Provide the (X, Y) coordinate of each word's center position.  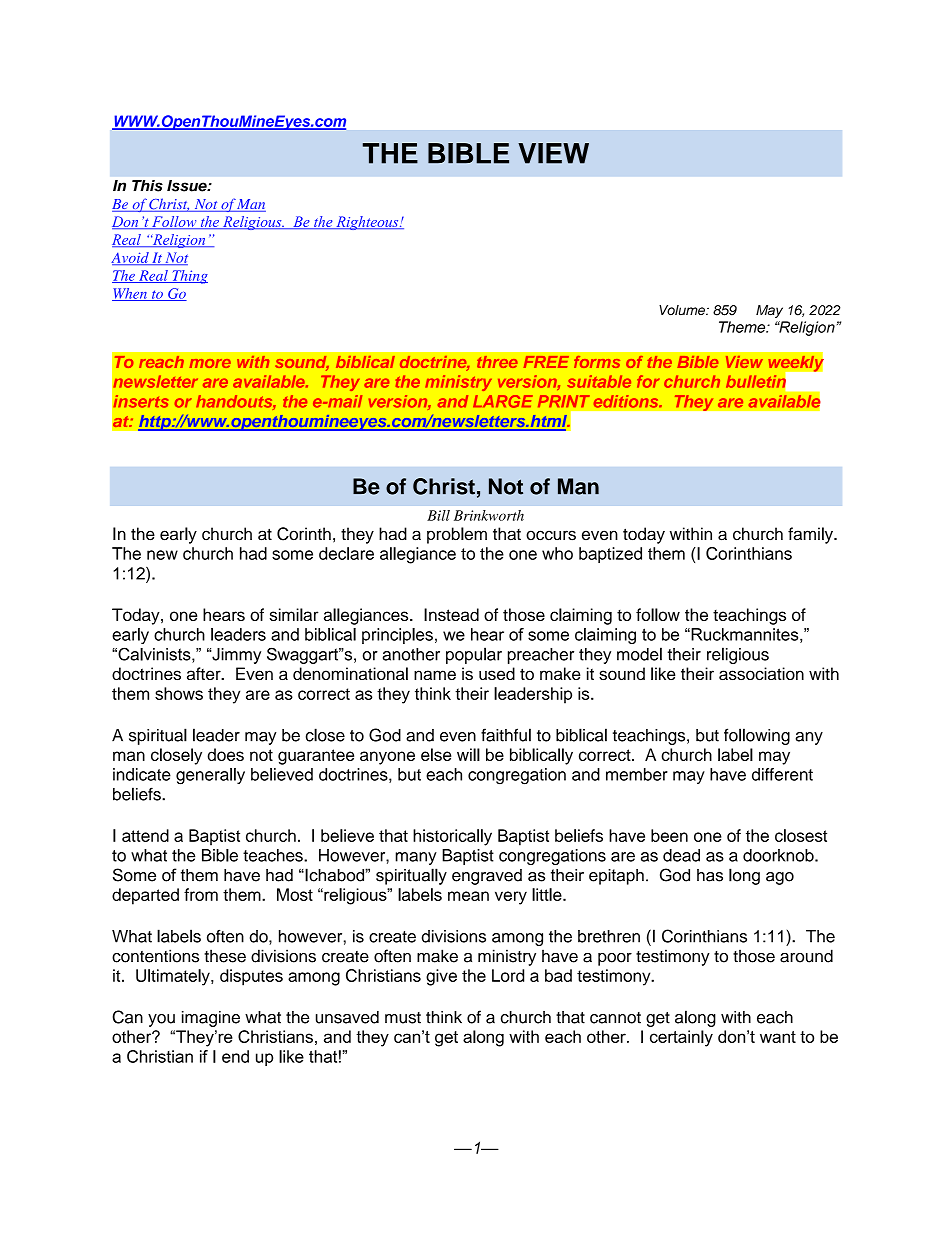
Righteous (367, 223)
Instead (451, 614)
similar (294, 614)
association (761, 673)
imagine (211, 1019)
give (441, 977)
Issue (188, 186)
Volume (683, 310)
